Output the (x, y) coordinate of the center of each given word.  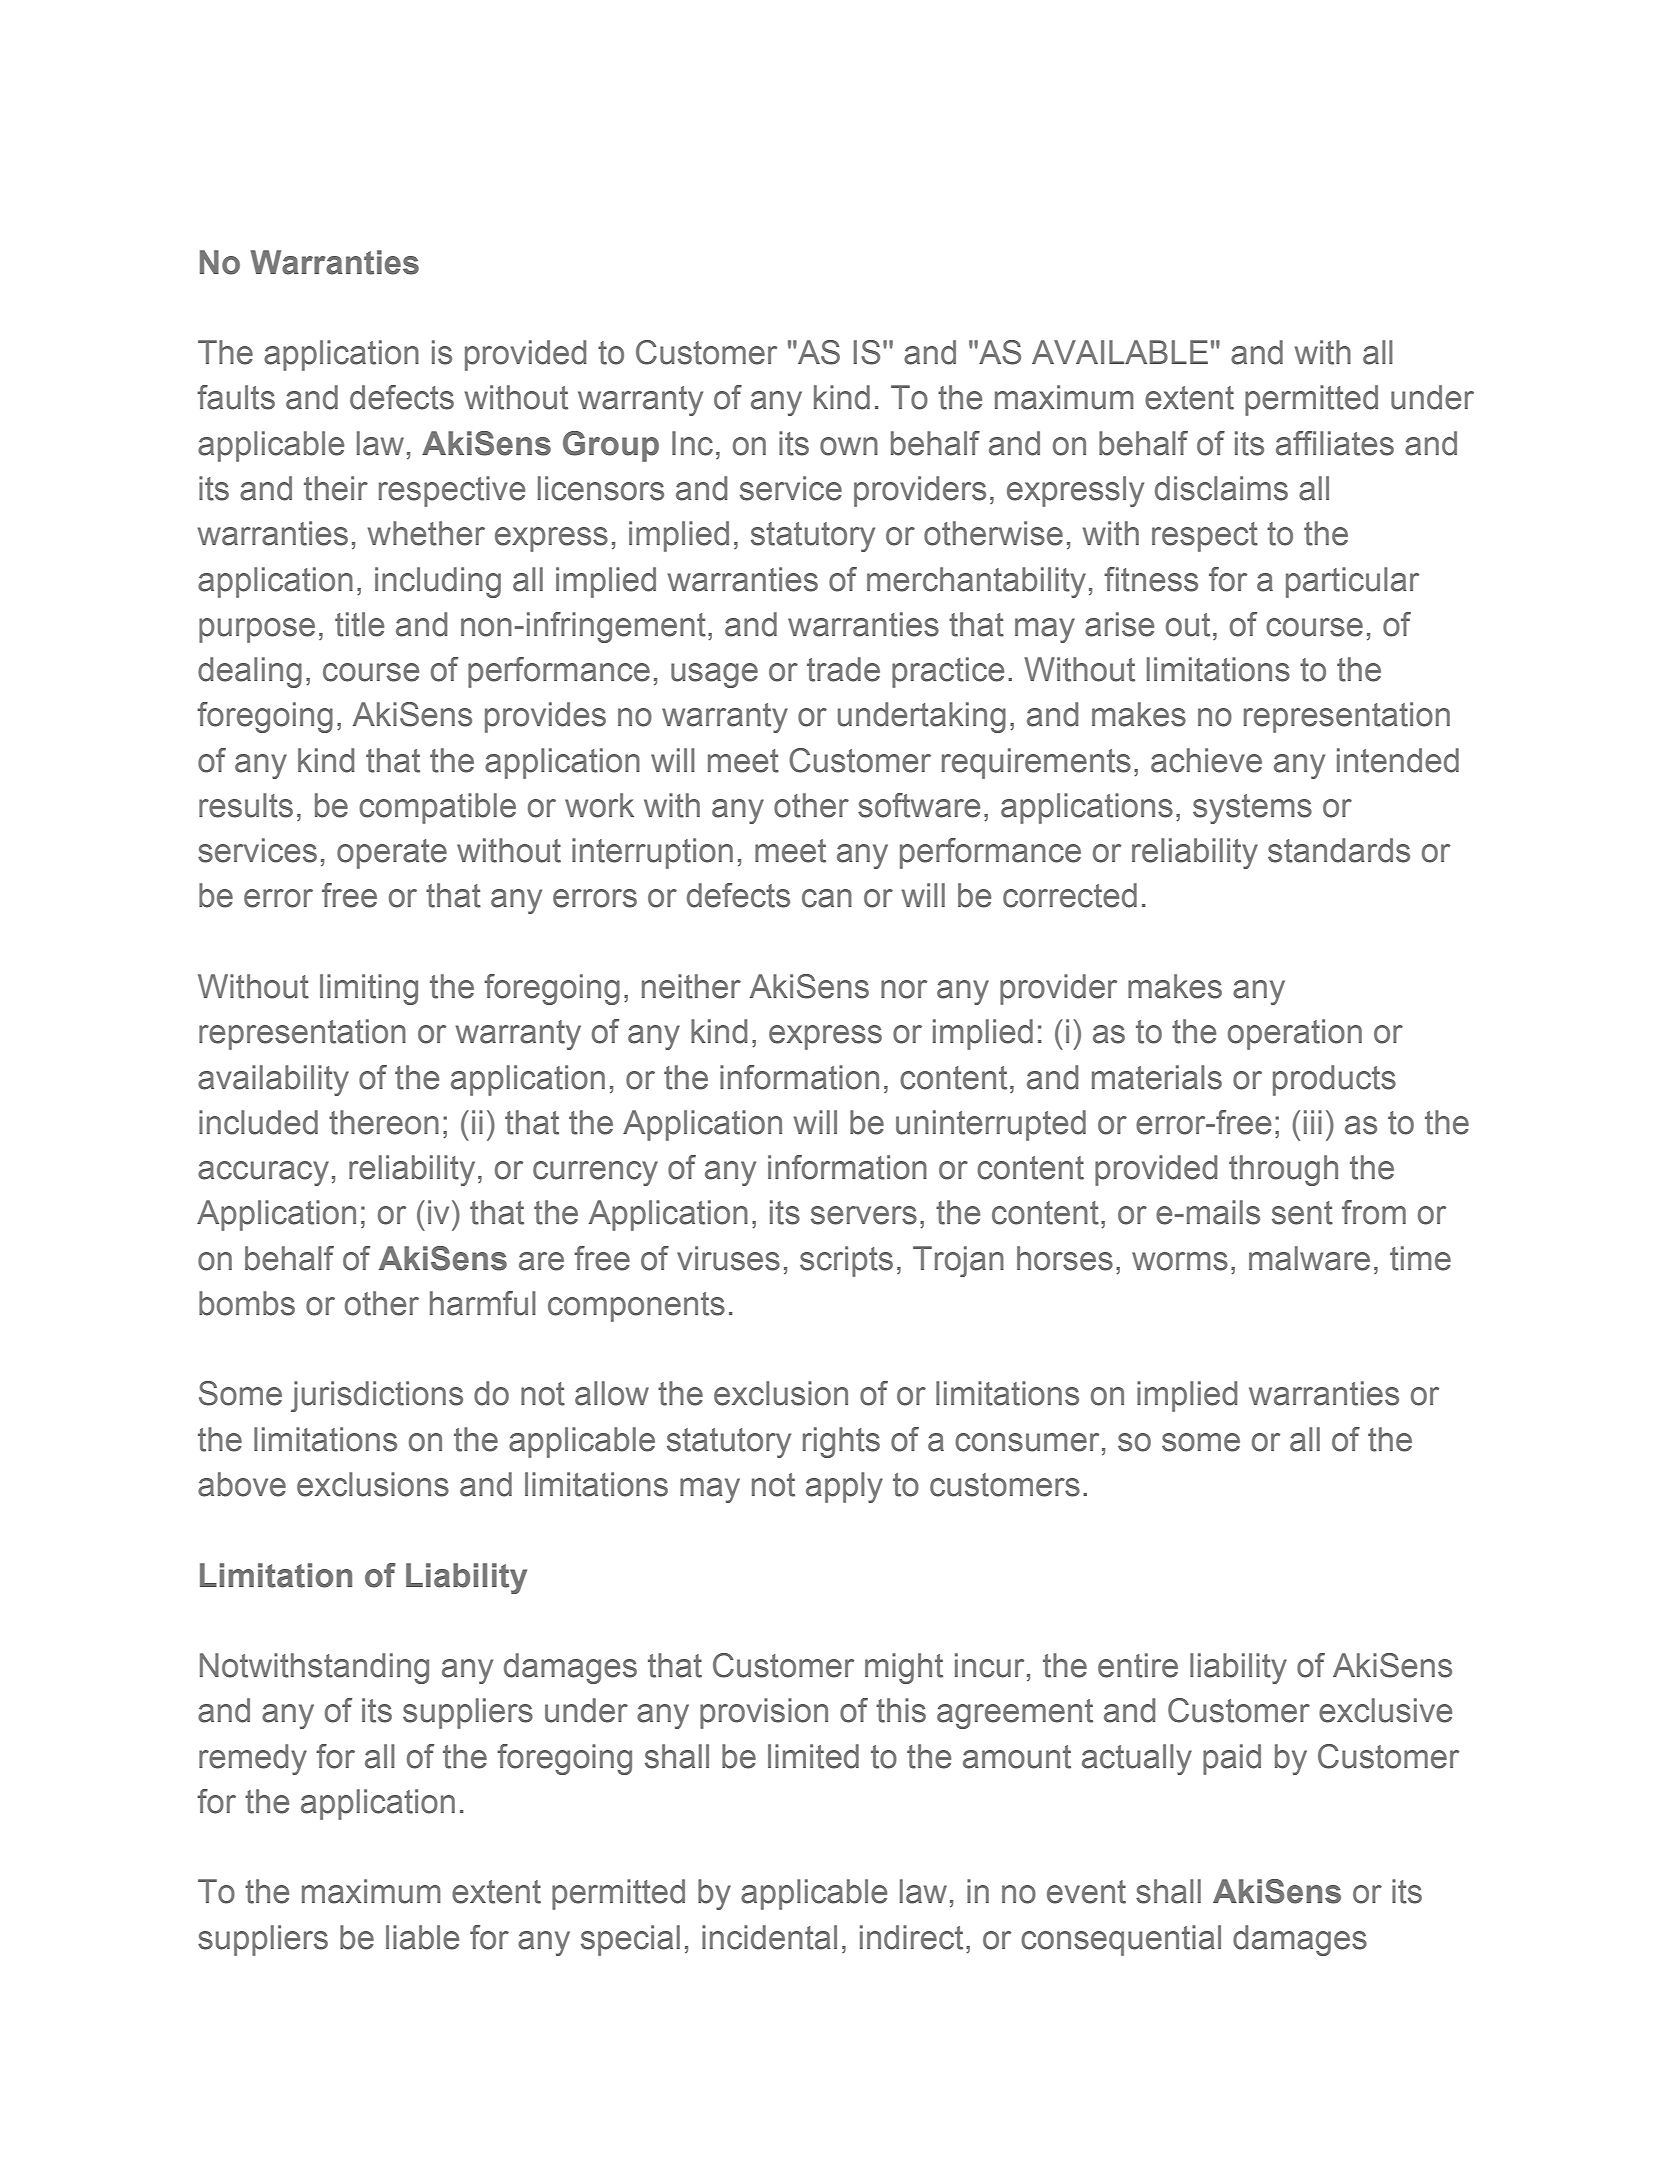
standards (1339, 850)
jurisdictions (377, 1396)
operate (392, 854)
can (827, 898)
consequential (1121, 1940)
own (849, 446)
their (336, 488)
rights (841, 1442)
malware (1309, 1258)
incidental (769, 1937)
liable (422, 1937)
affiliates (1335, 443)
